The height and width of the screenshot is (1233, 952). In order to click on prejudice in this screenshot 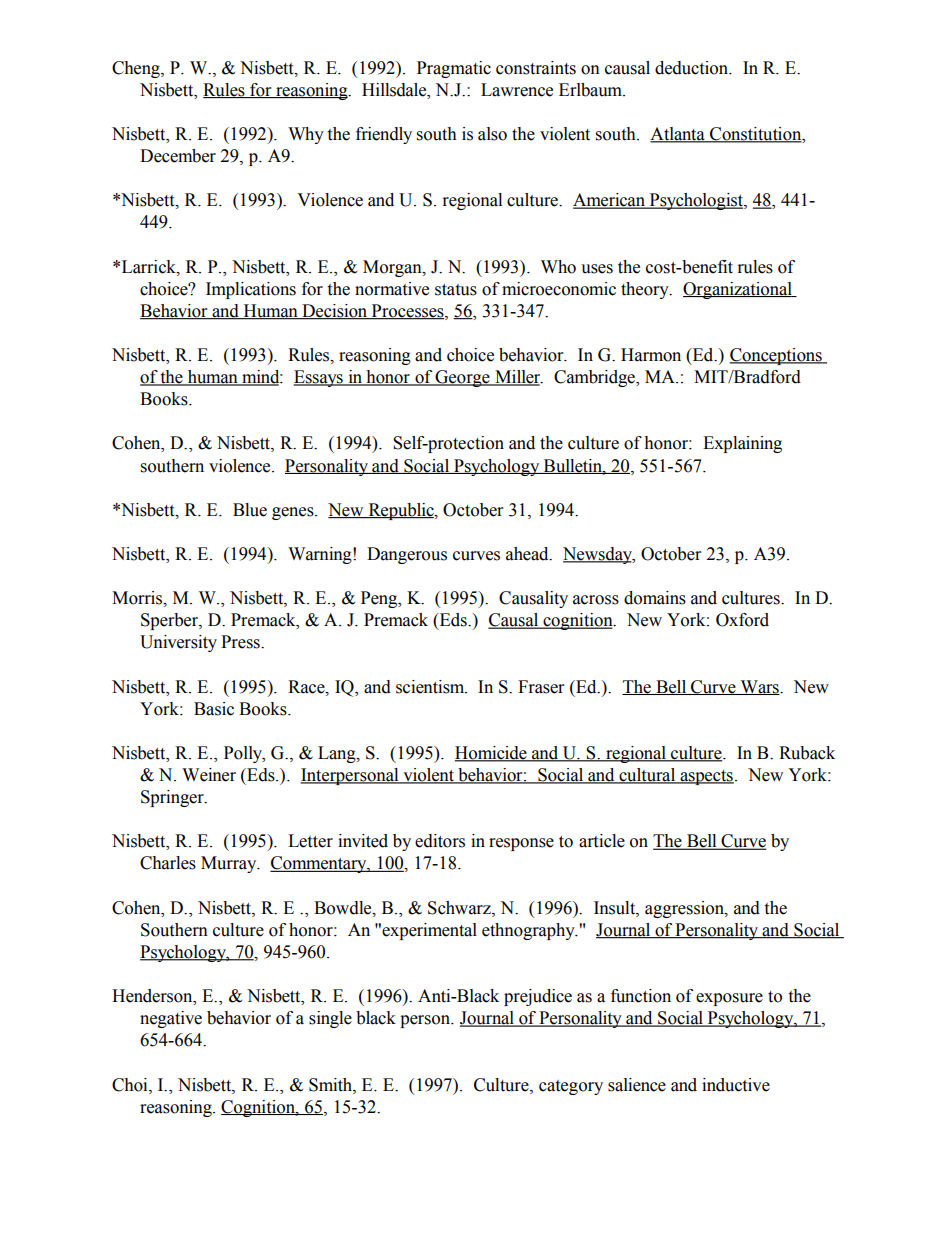, I will do `click(538, 997)`.
